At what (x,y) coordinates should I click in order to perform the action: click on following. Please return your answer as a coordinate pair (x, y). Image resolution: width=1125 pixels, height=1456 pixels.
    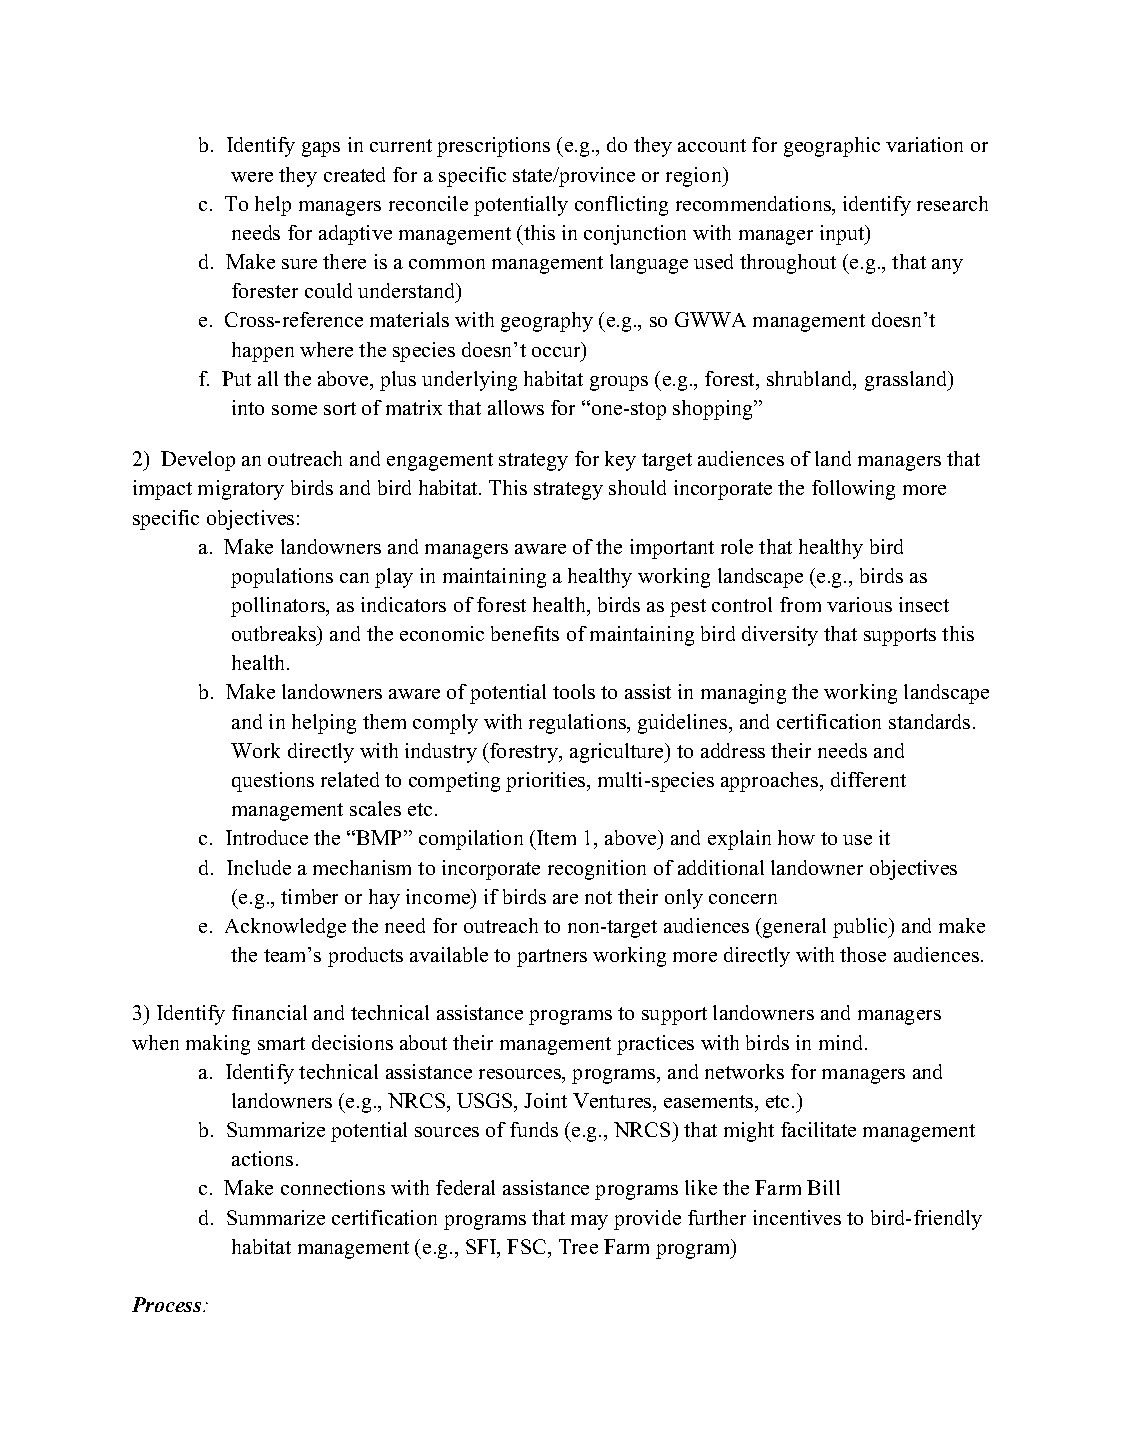
    Looking at the image, I should click on (853, 490).
